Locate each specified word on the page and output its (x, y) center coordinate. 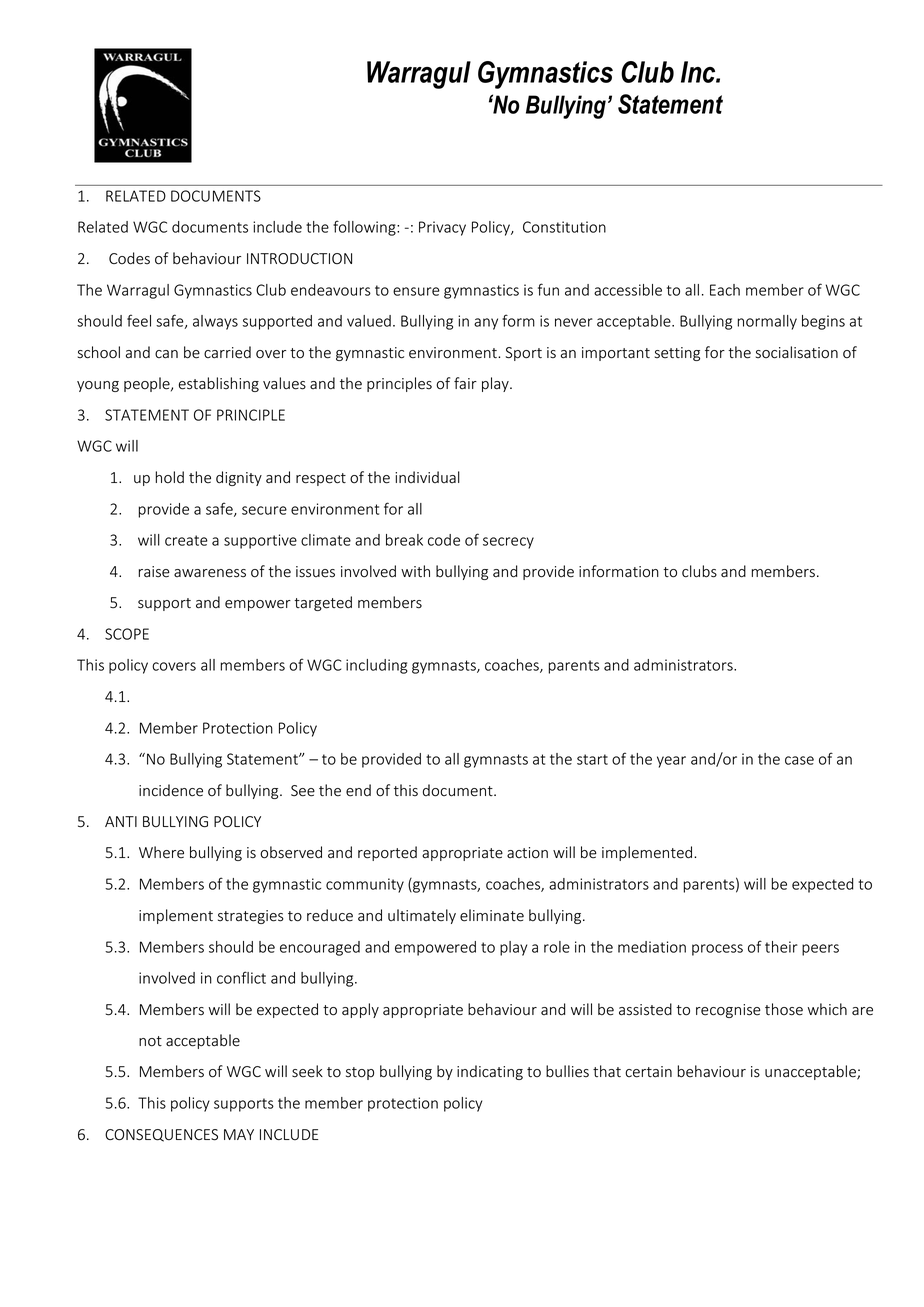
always (215, 322)
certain (648, 1072)
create (186, 540)
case (799, 760)
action (527, 853)
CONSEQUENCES (161, 1135)
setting (677, 354)
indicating (490, 1072)
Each (725, 290)
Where (161, 852)
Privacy (442, 228)
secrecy (508, 543)
